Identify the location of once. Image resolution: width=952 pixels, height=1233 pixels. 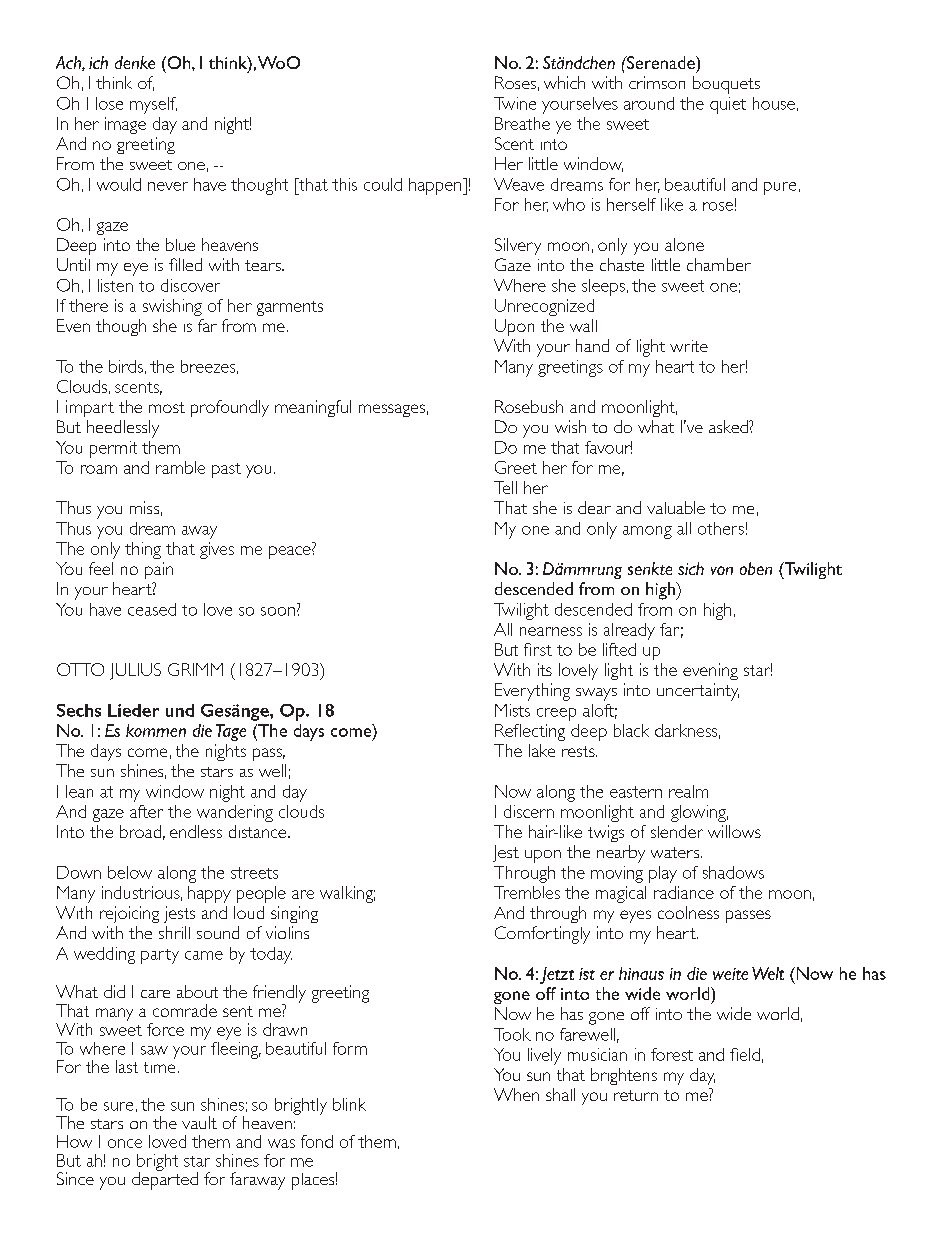
(125, 1143).
